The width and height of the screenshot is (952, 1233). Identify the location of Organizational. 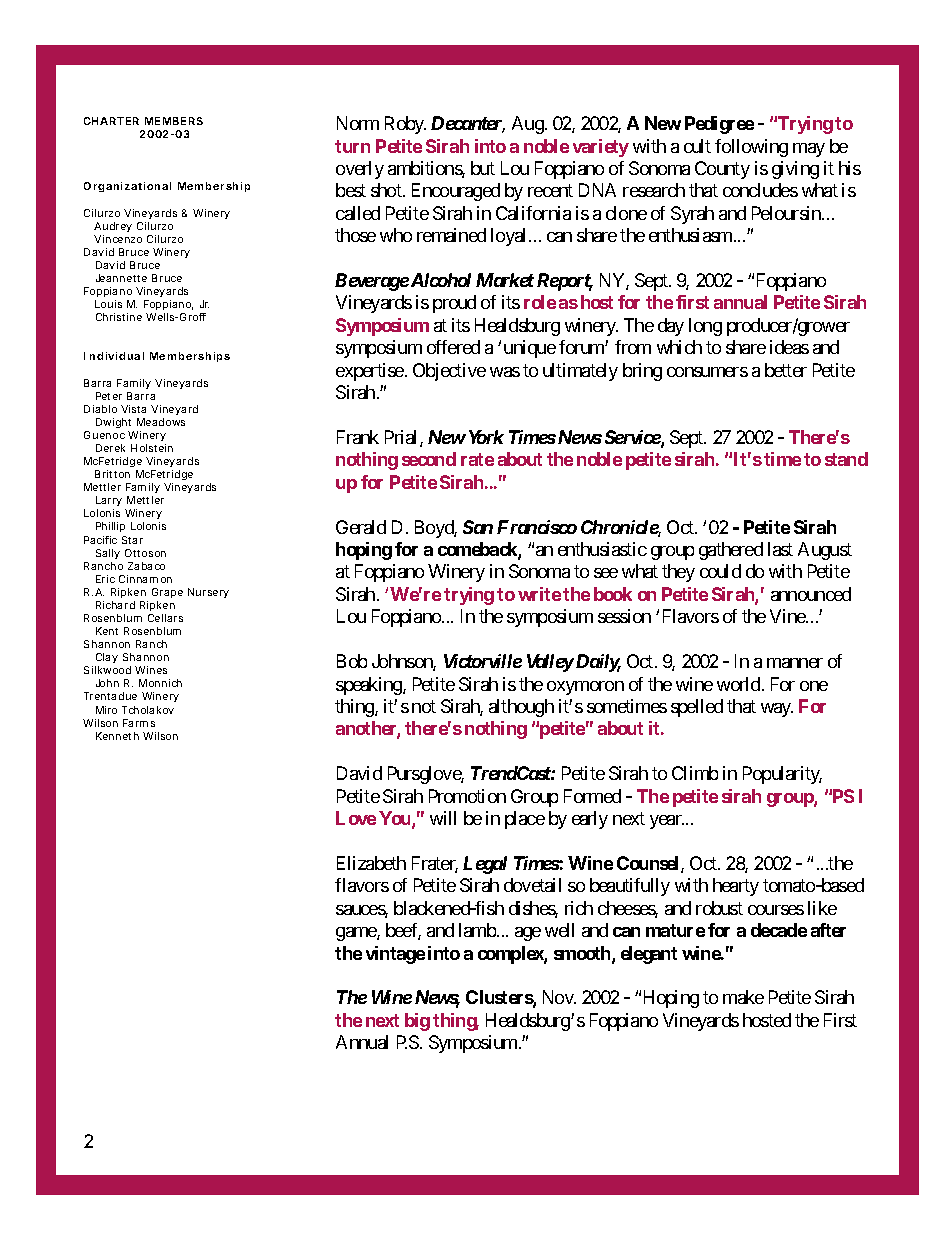
(127, 187).
